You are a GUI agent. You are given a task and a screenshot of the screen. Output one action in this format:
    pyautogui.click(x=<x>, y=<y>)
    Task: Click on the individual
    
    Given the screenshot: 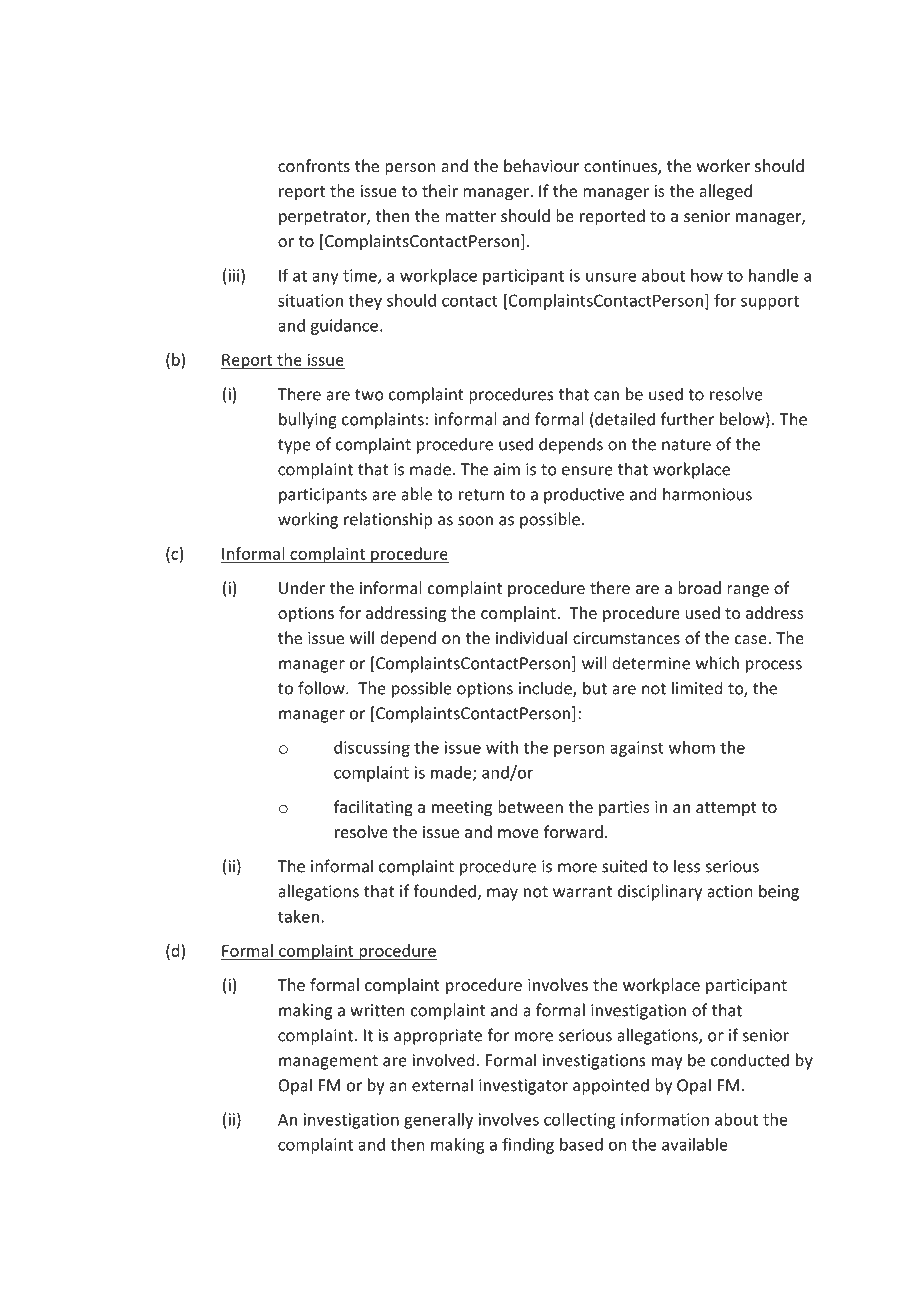 What is the action you would take?
    pyautogui.click(x=531, y=637)
